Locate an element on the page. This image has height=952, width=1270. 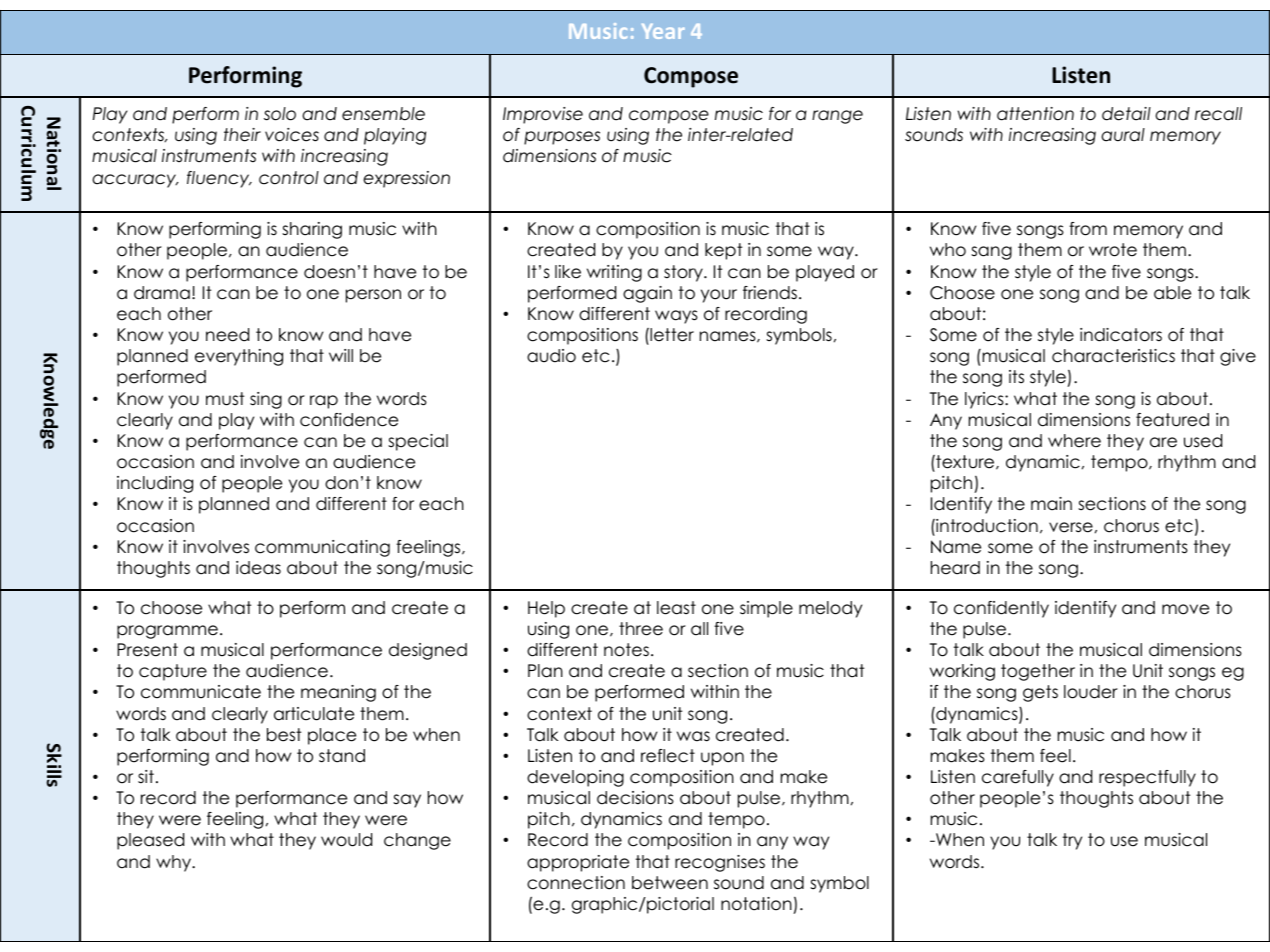
including is located at coordinates (155, 484).
